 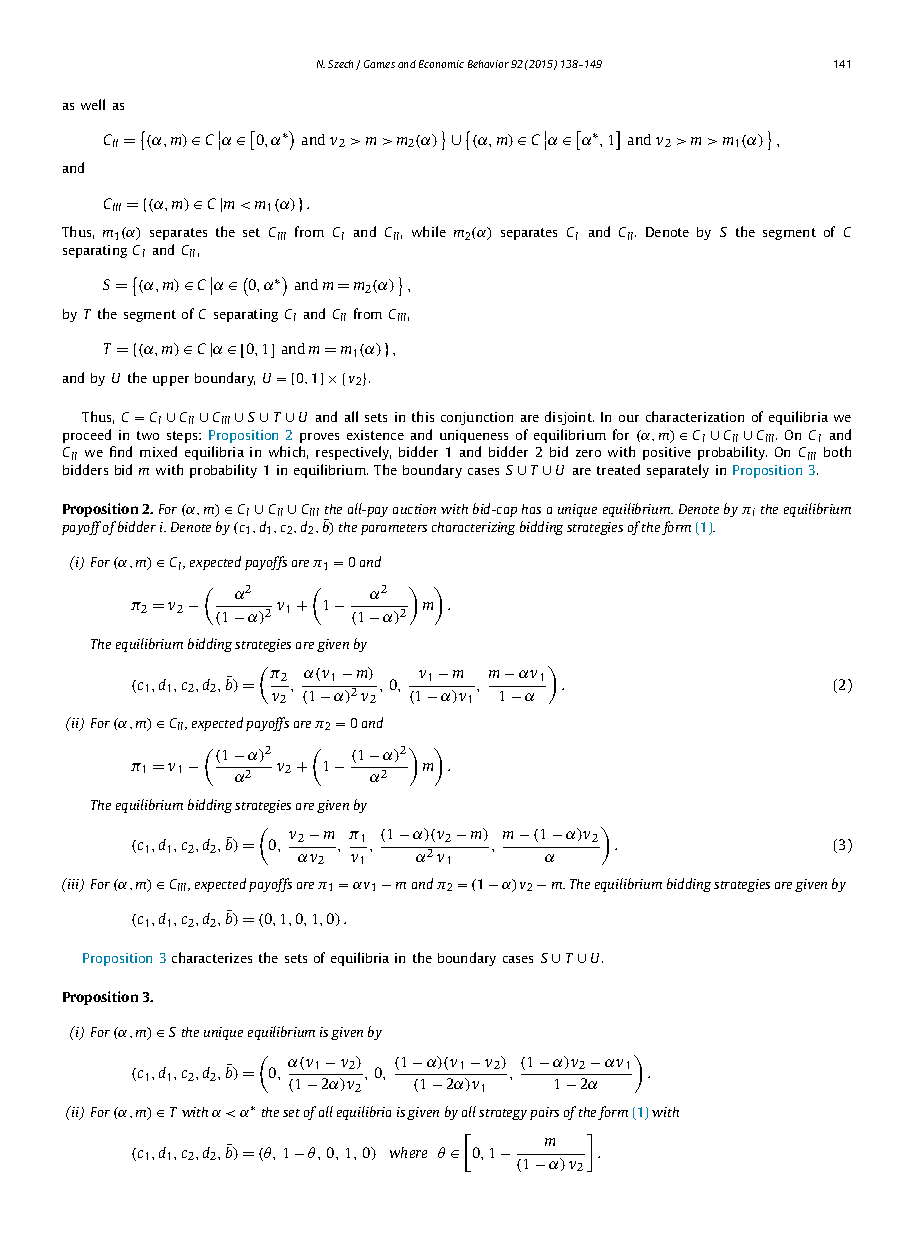 I want to click on characterizing, so click(x=473, y=528).
